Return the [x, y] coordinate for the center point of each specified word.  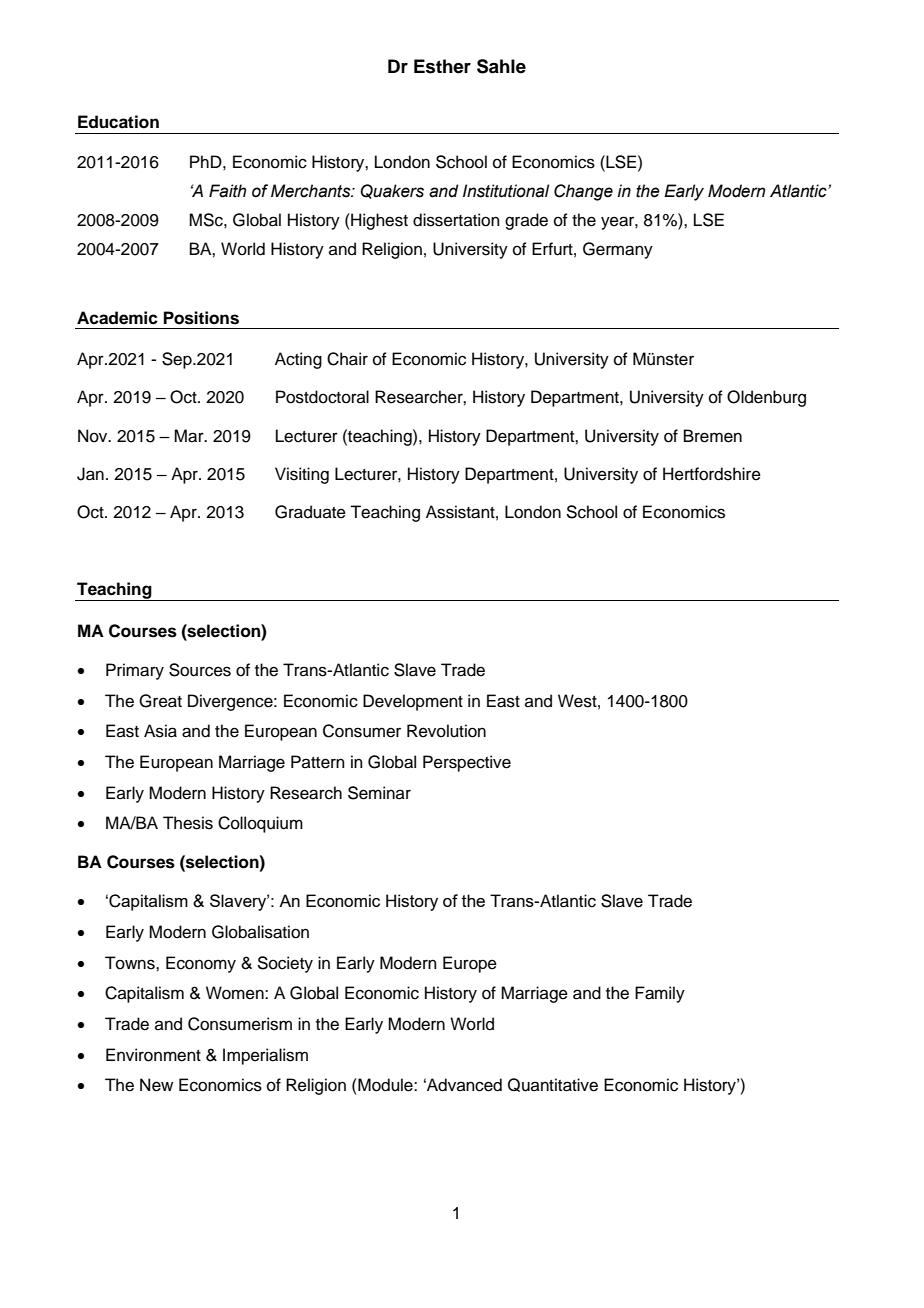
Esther [442, 66]
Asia [160, 731]
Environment [153, 1055]
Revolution [446, 731]
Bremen [713, 436]
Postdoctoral [322, 397]
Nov [94, 436]
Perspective [467, 763]
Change [583, 192]
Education [118, 122]
